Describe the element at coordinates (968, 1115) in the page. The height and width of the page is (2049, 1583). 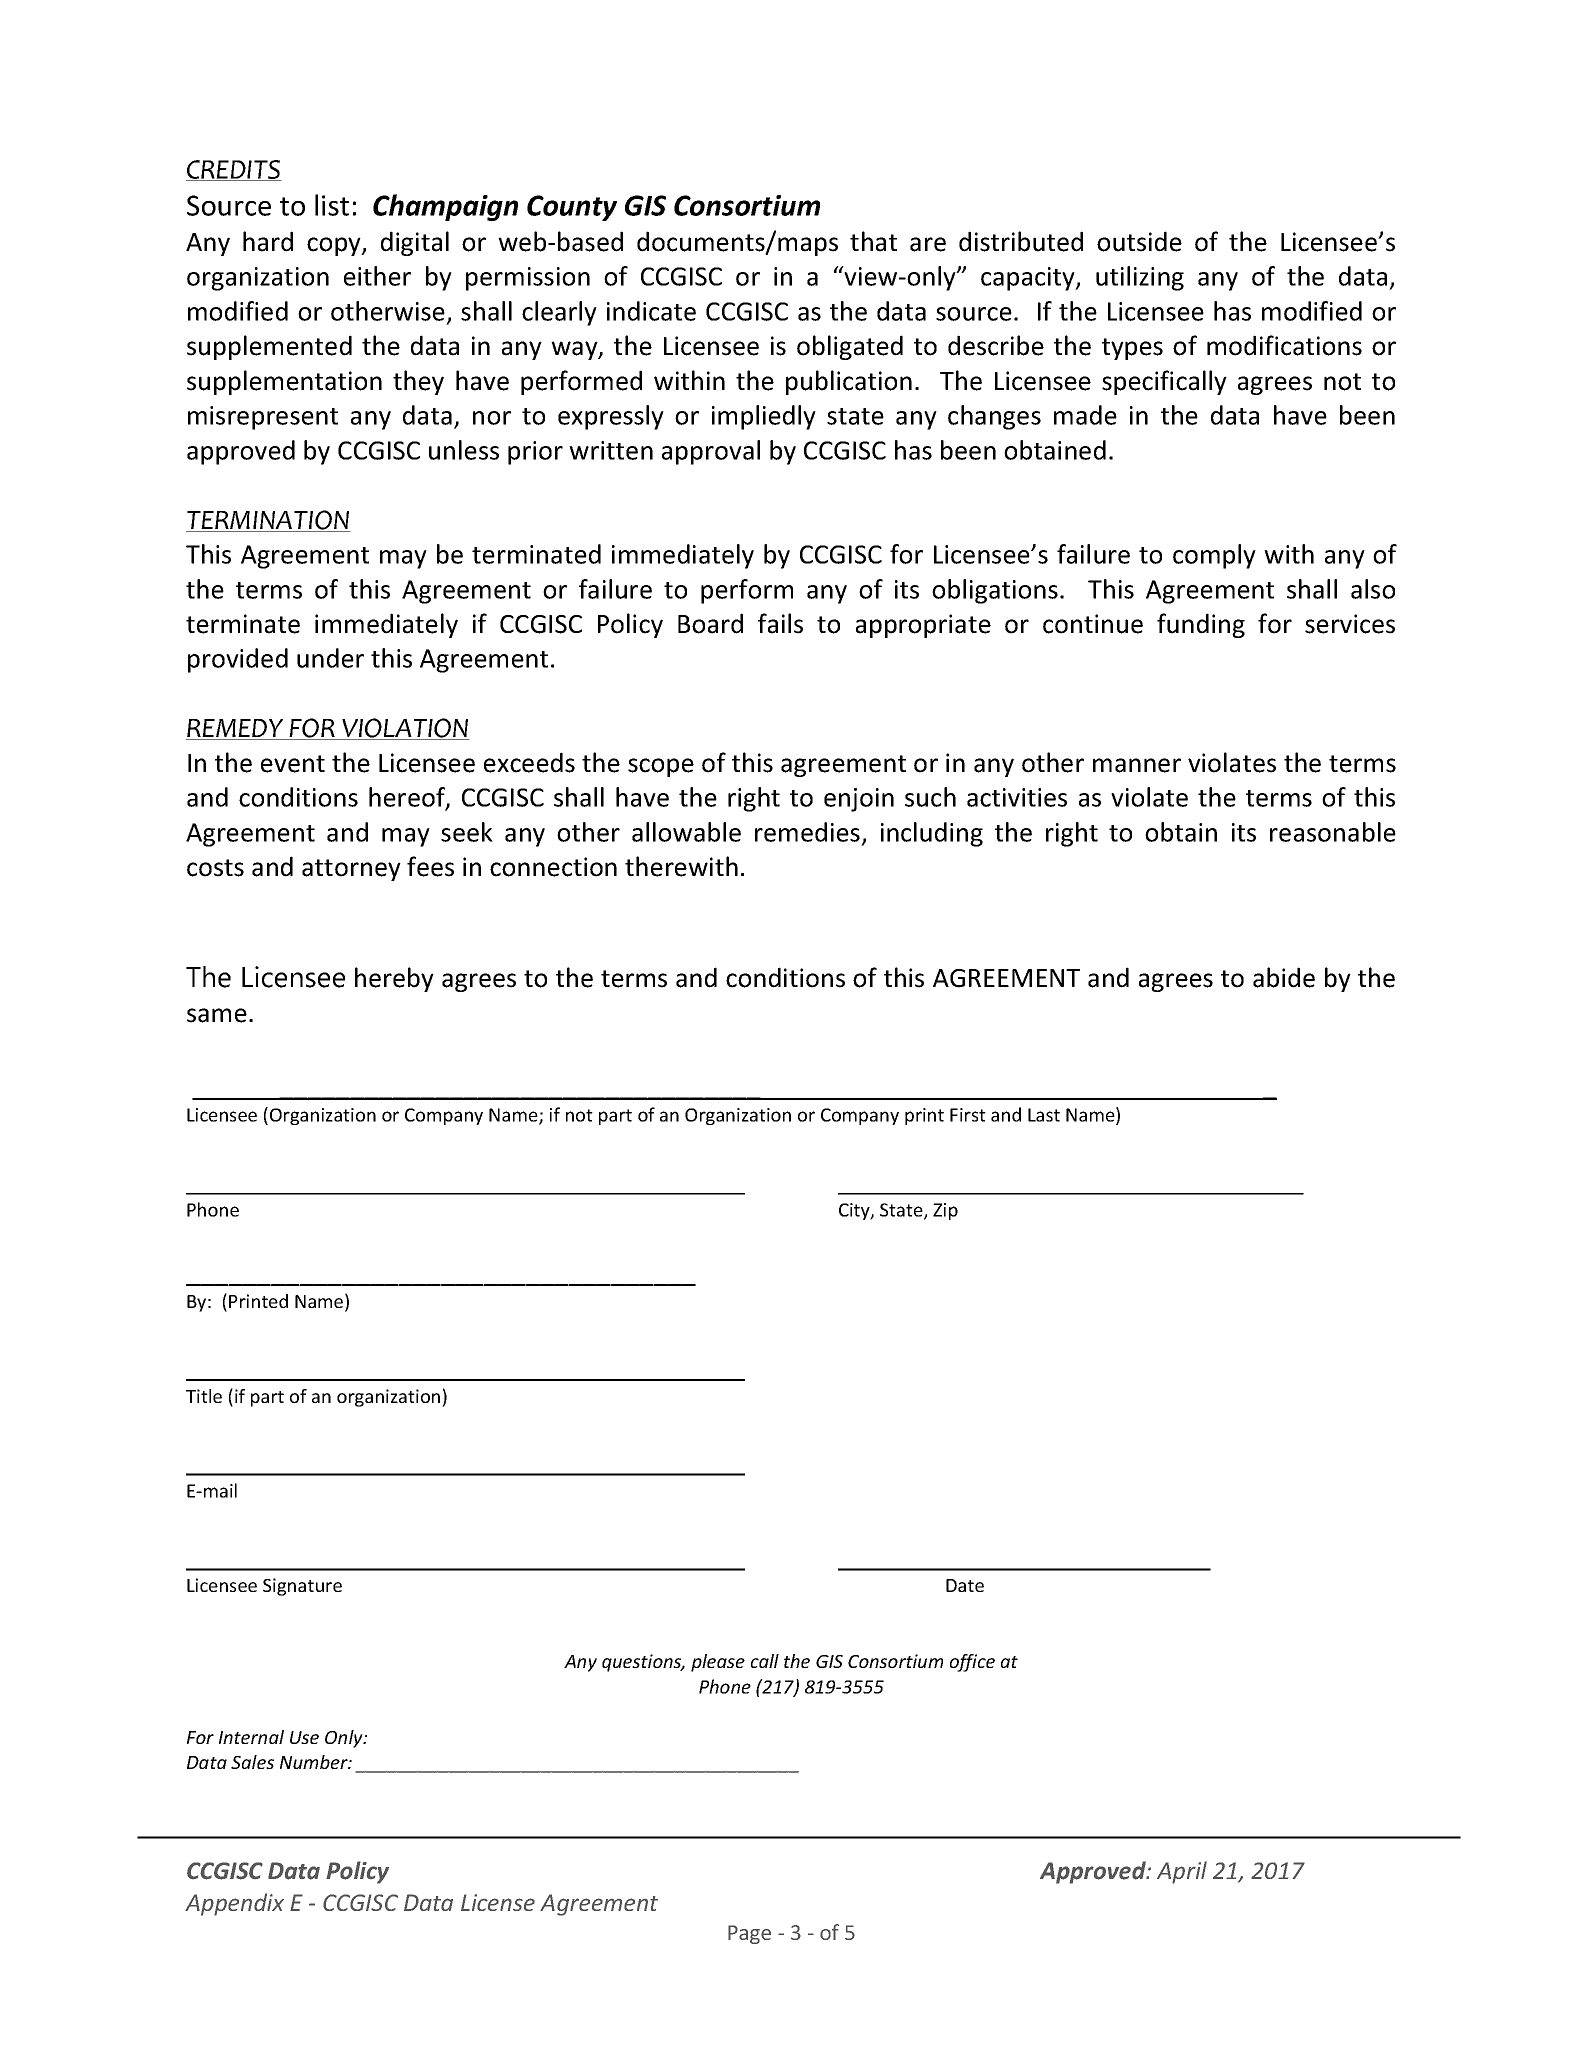
I see `First` at that location.
